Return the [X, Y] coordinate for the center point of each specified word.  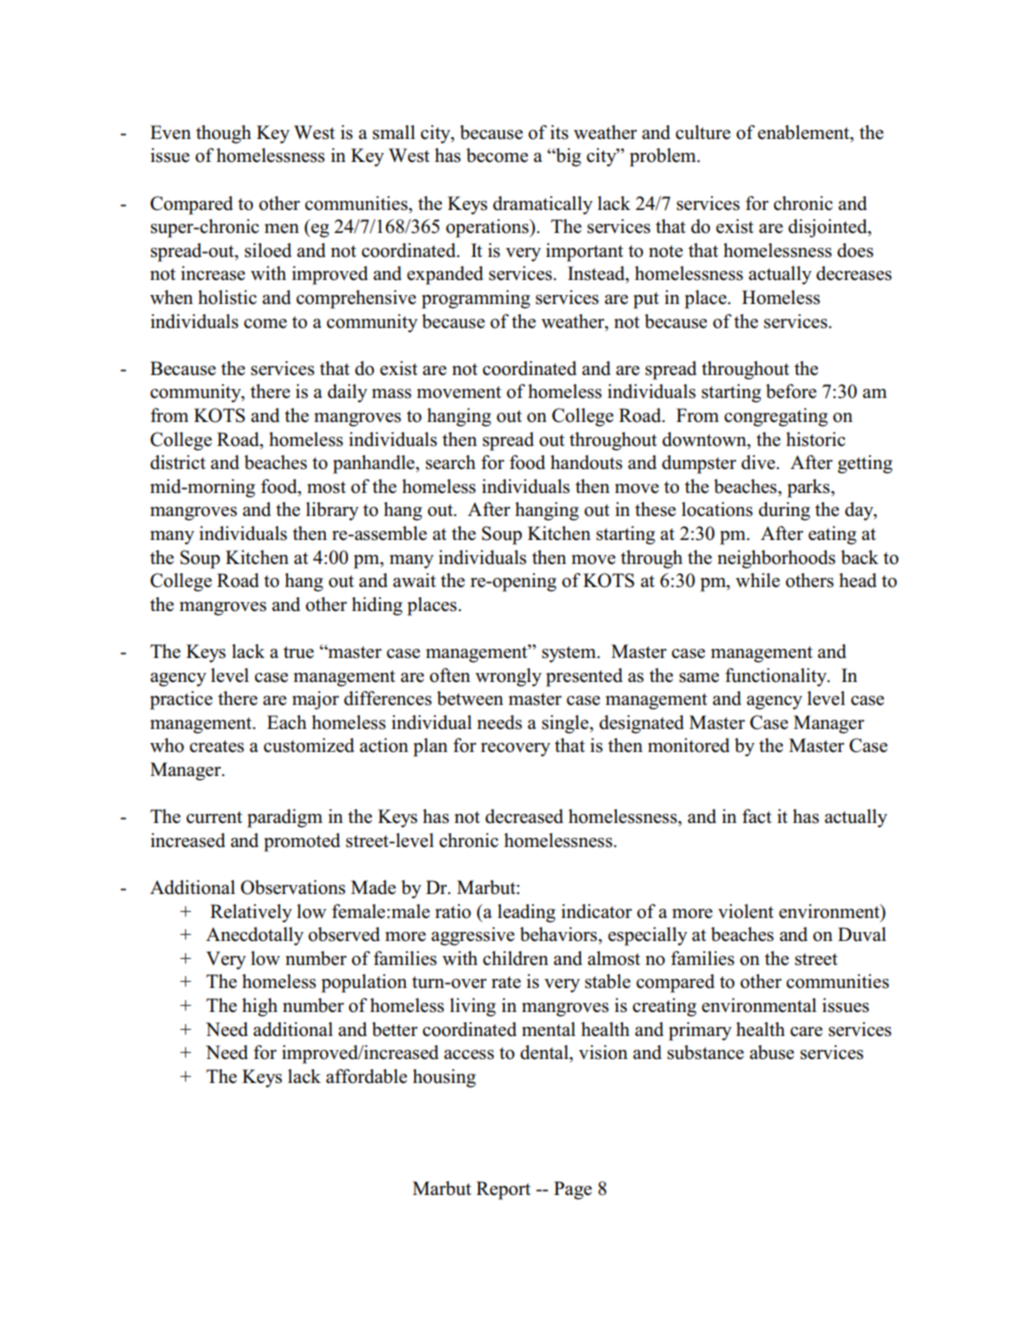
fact [757, 816]
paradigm [285, 818]
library [332, 511]
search [451, 462]
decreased [524, 816]
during [784, 511]
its [559, 132]
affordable [366, 1076]
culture [703, 132]
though [223, 134]
